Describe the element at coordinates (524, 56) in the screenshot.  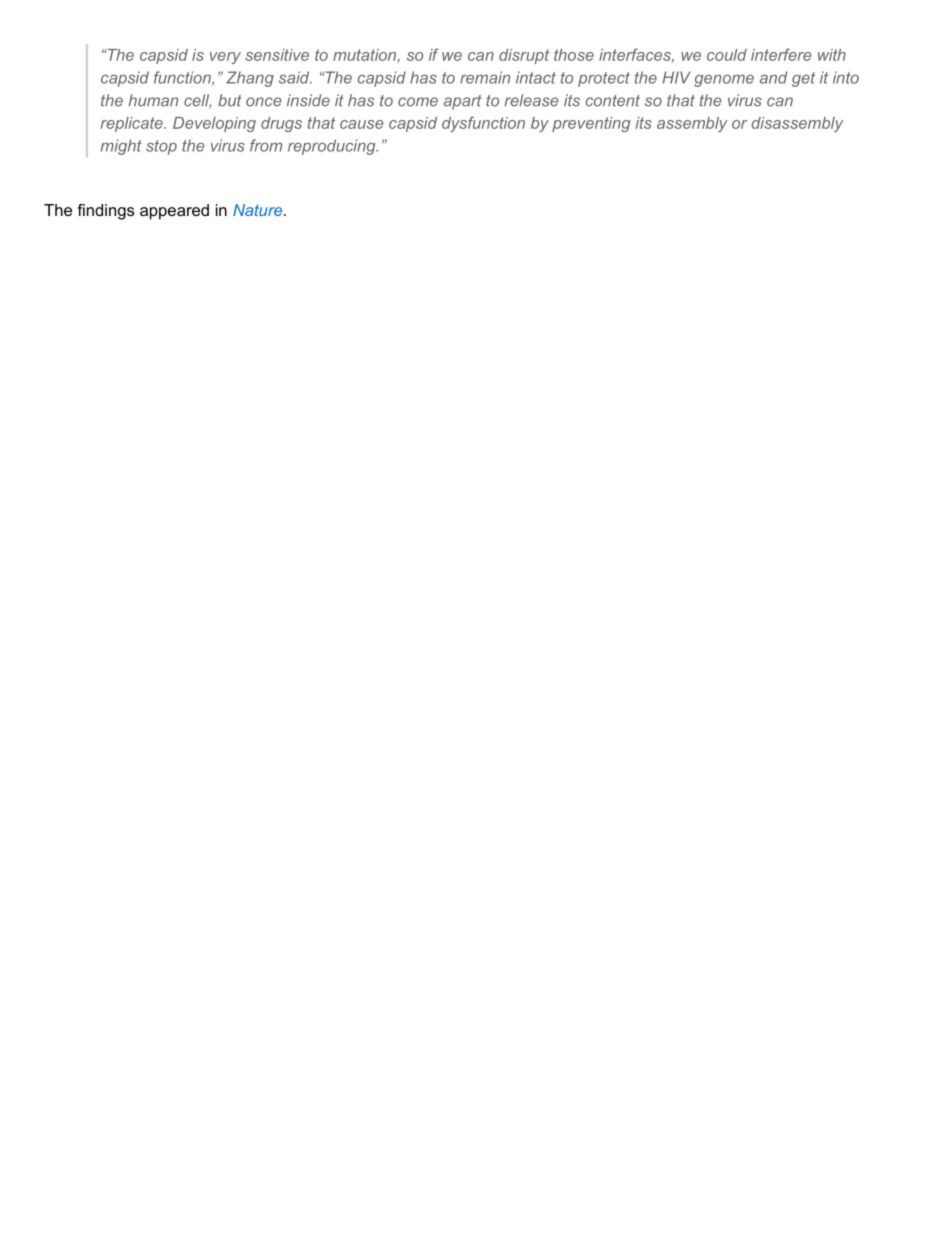
I see `disrupt` at that location.
